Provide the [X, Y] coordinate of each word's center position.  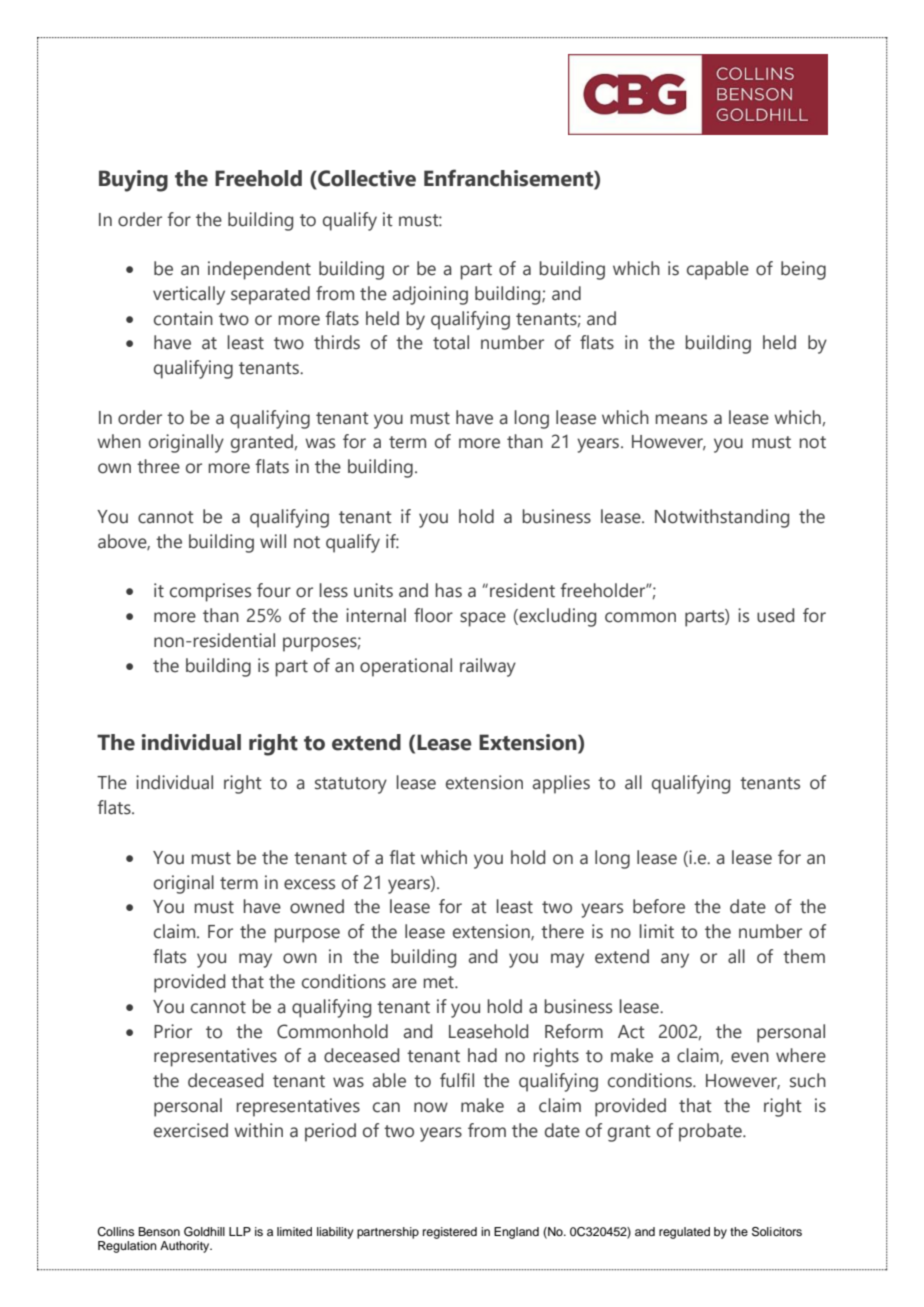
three [158, 466]
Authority [186, 1247]
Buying [133, 181]
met [439, 982]
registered [450, 1233]
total [451, 342]
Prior [173, 1031]
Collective [366, 178]
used [775, 615]
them [804, 956]
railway [488, 667]
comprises [210, 592]
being [803, 270]
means [681, 419]
